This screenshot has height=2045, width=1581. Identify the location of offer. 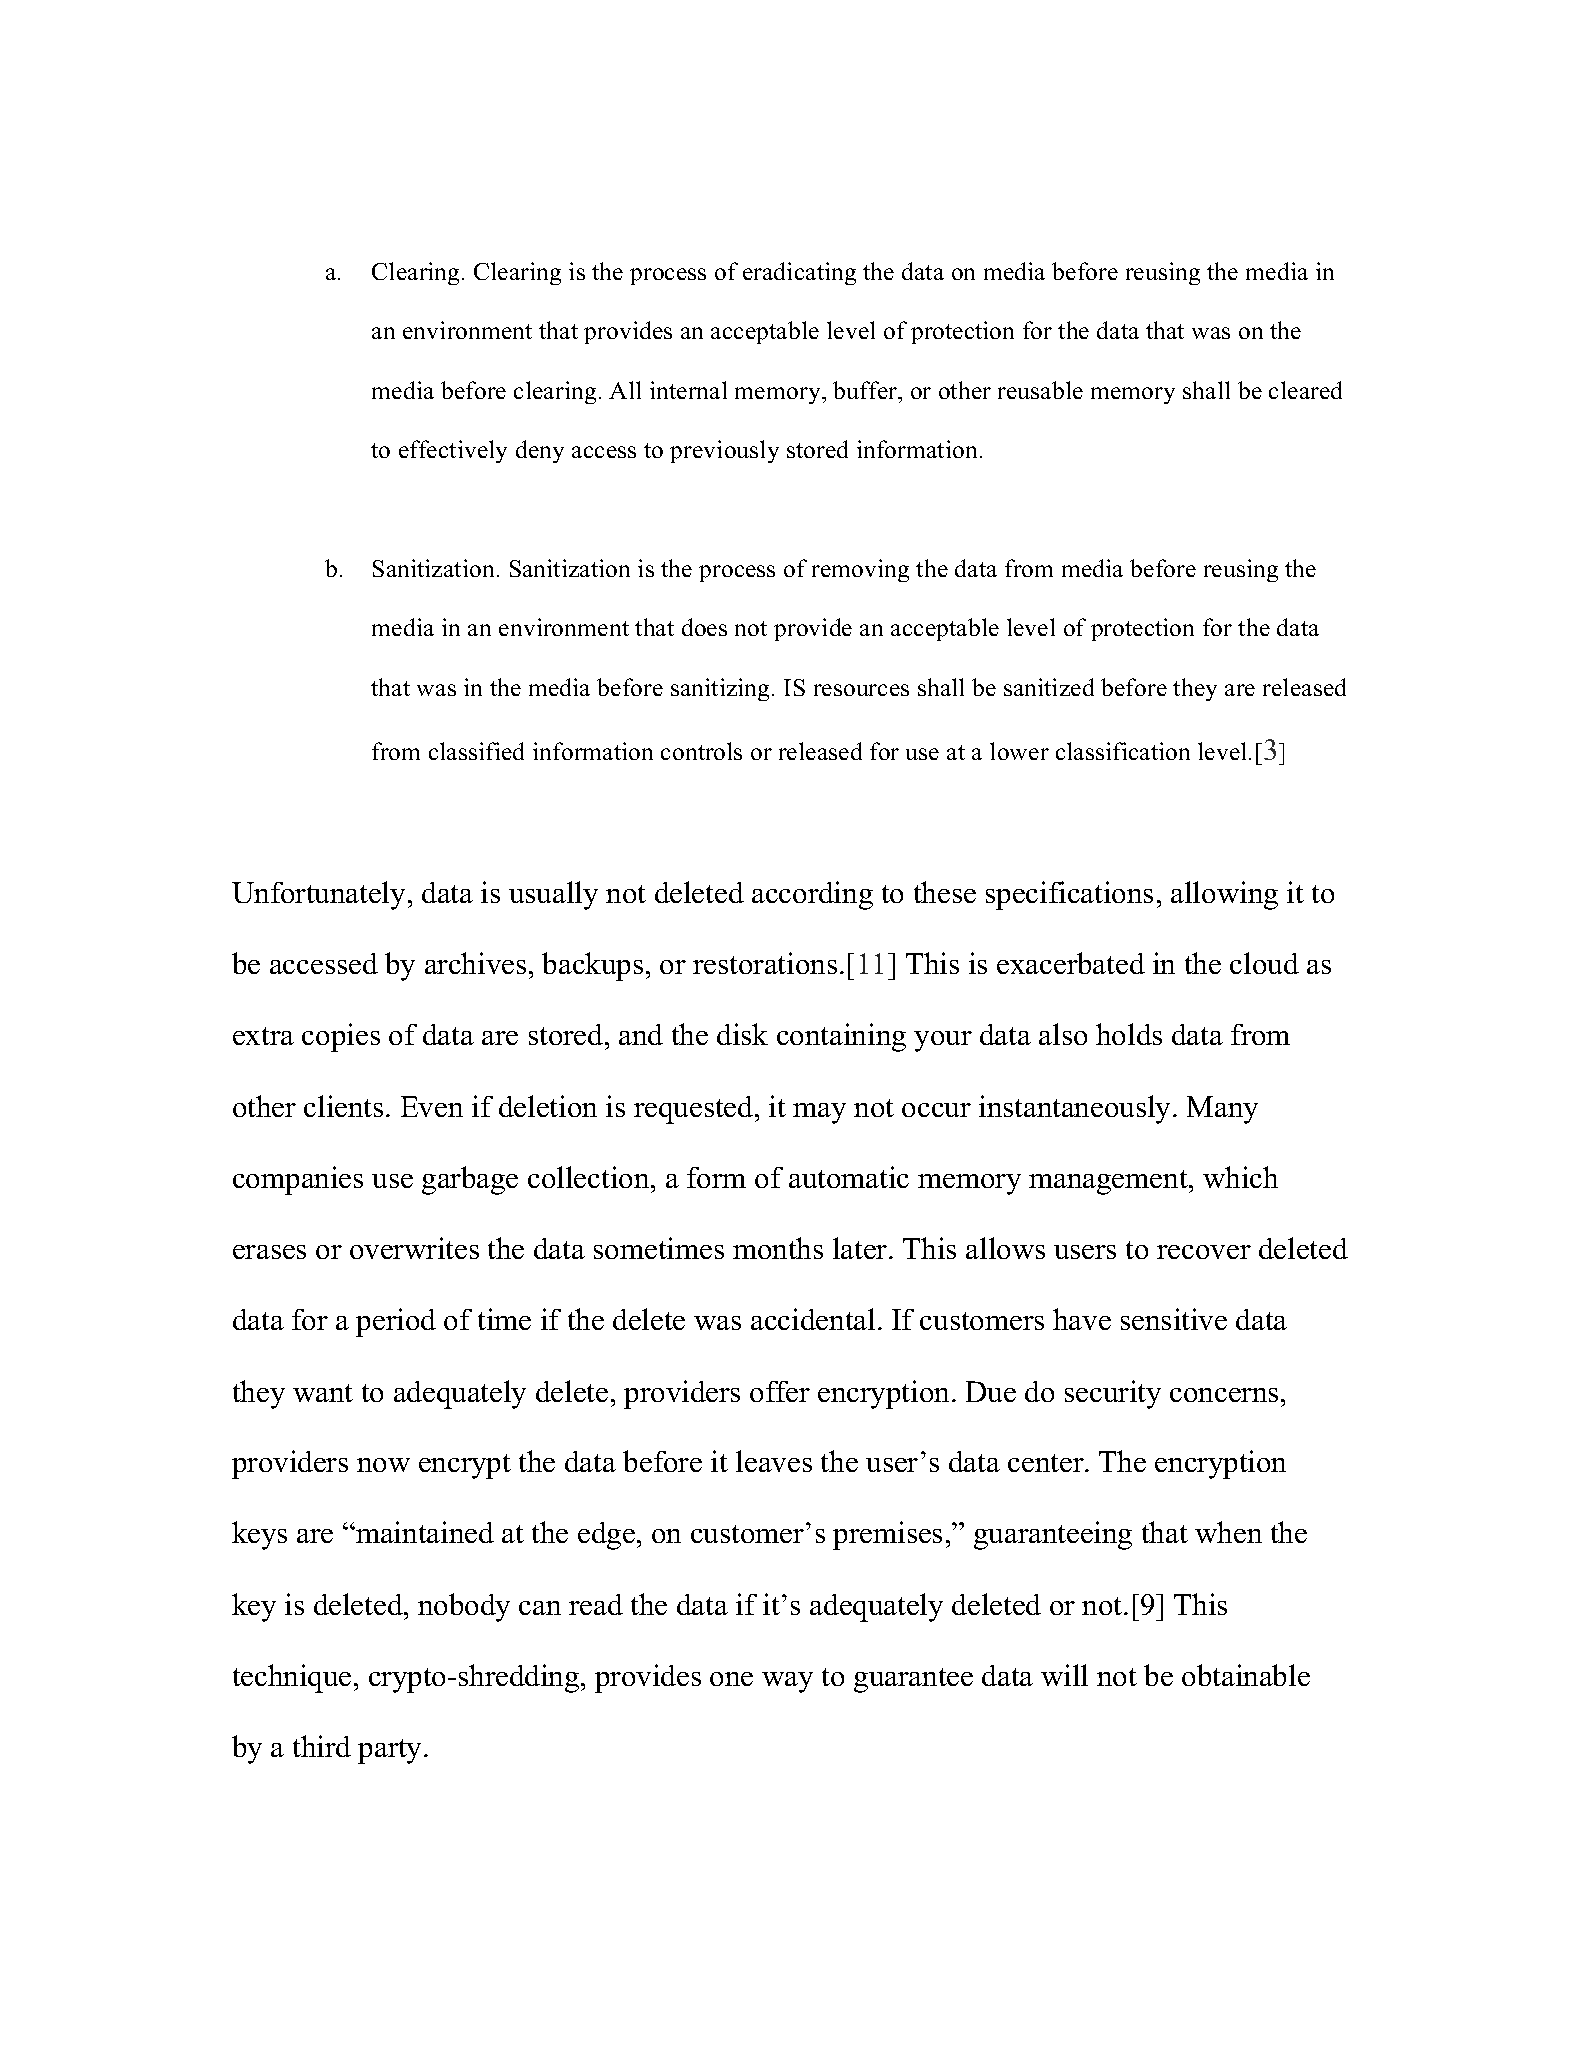
(780, 1391).
